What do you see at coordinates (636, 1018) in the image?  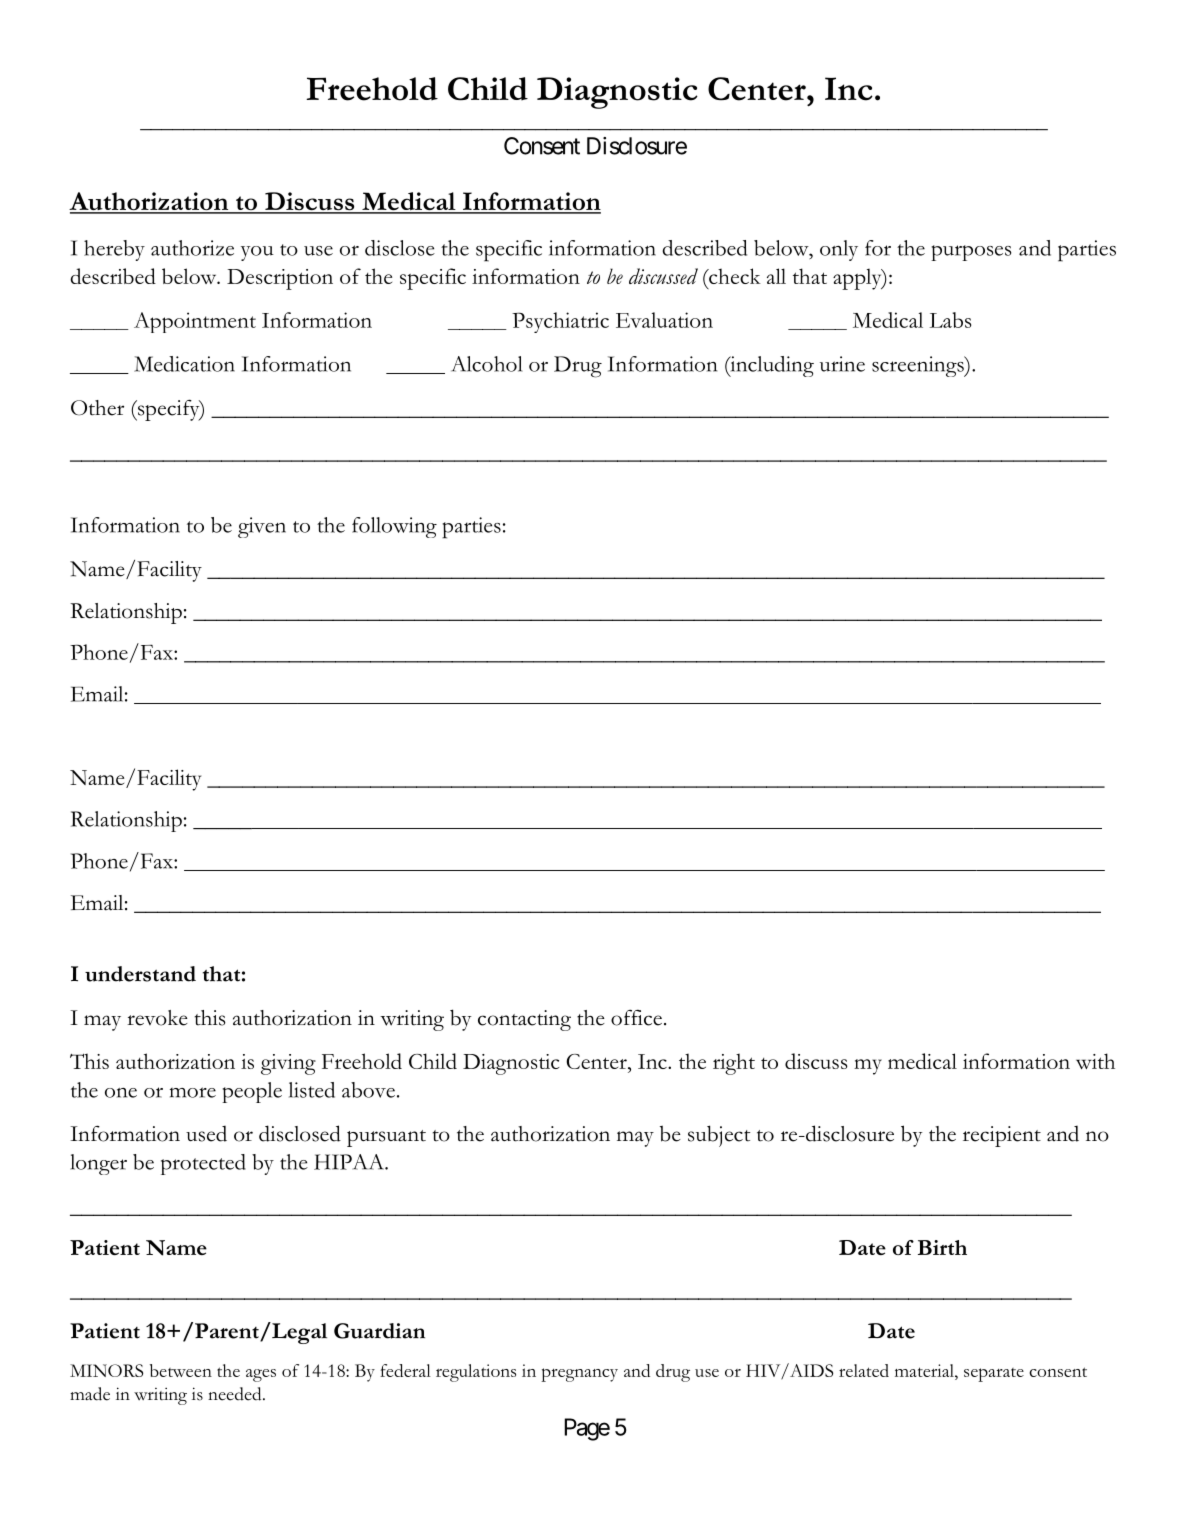 I see `office` at bounding box center [636, 1018].
